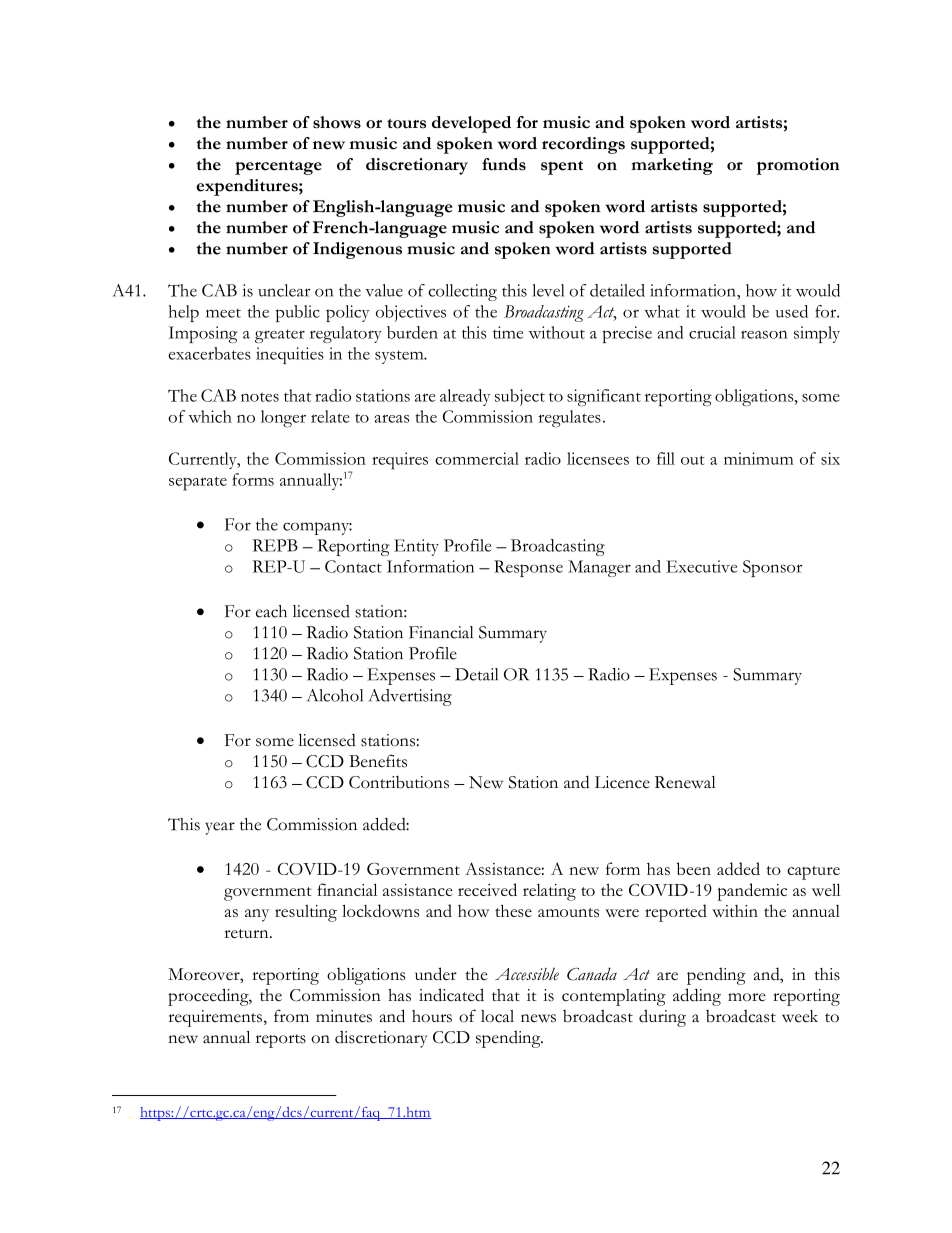  I want to click on each, so click(271, 611).
